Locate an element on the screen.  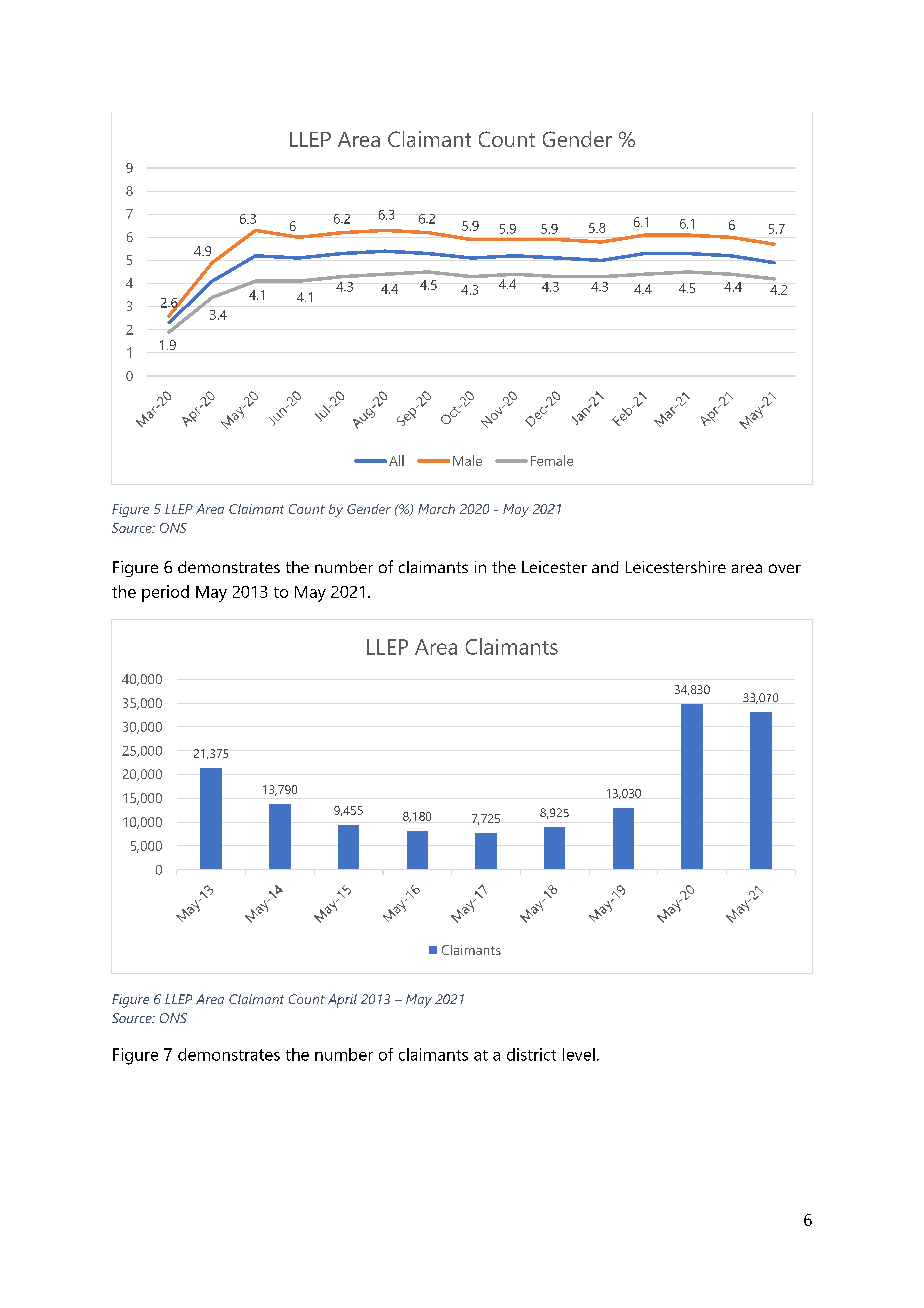
and is located at coordinates (605, 567).
